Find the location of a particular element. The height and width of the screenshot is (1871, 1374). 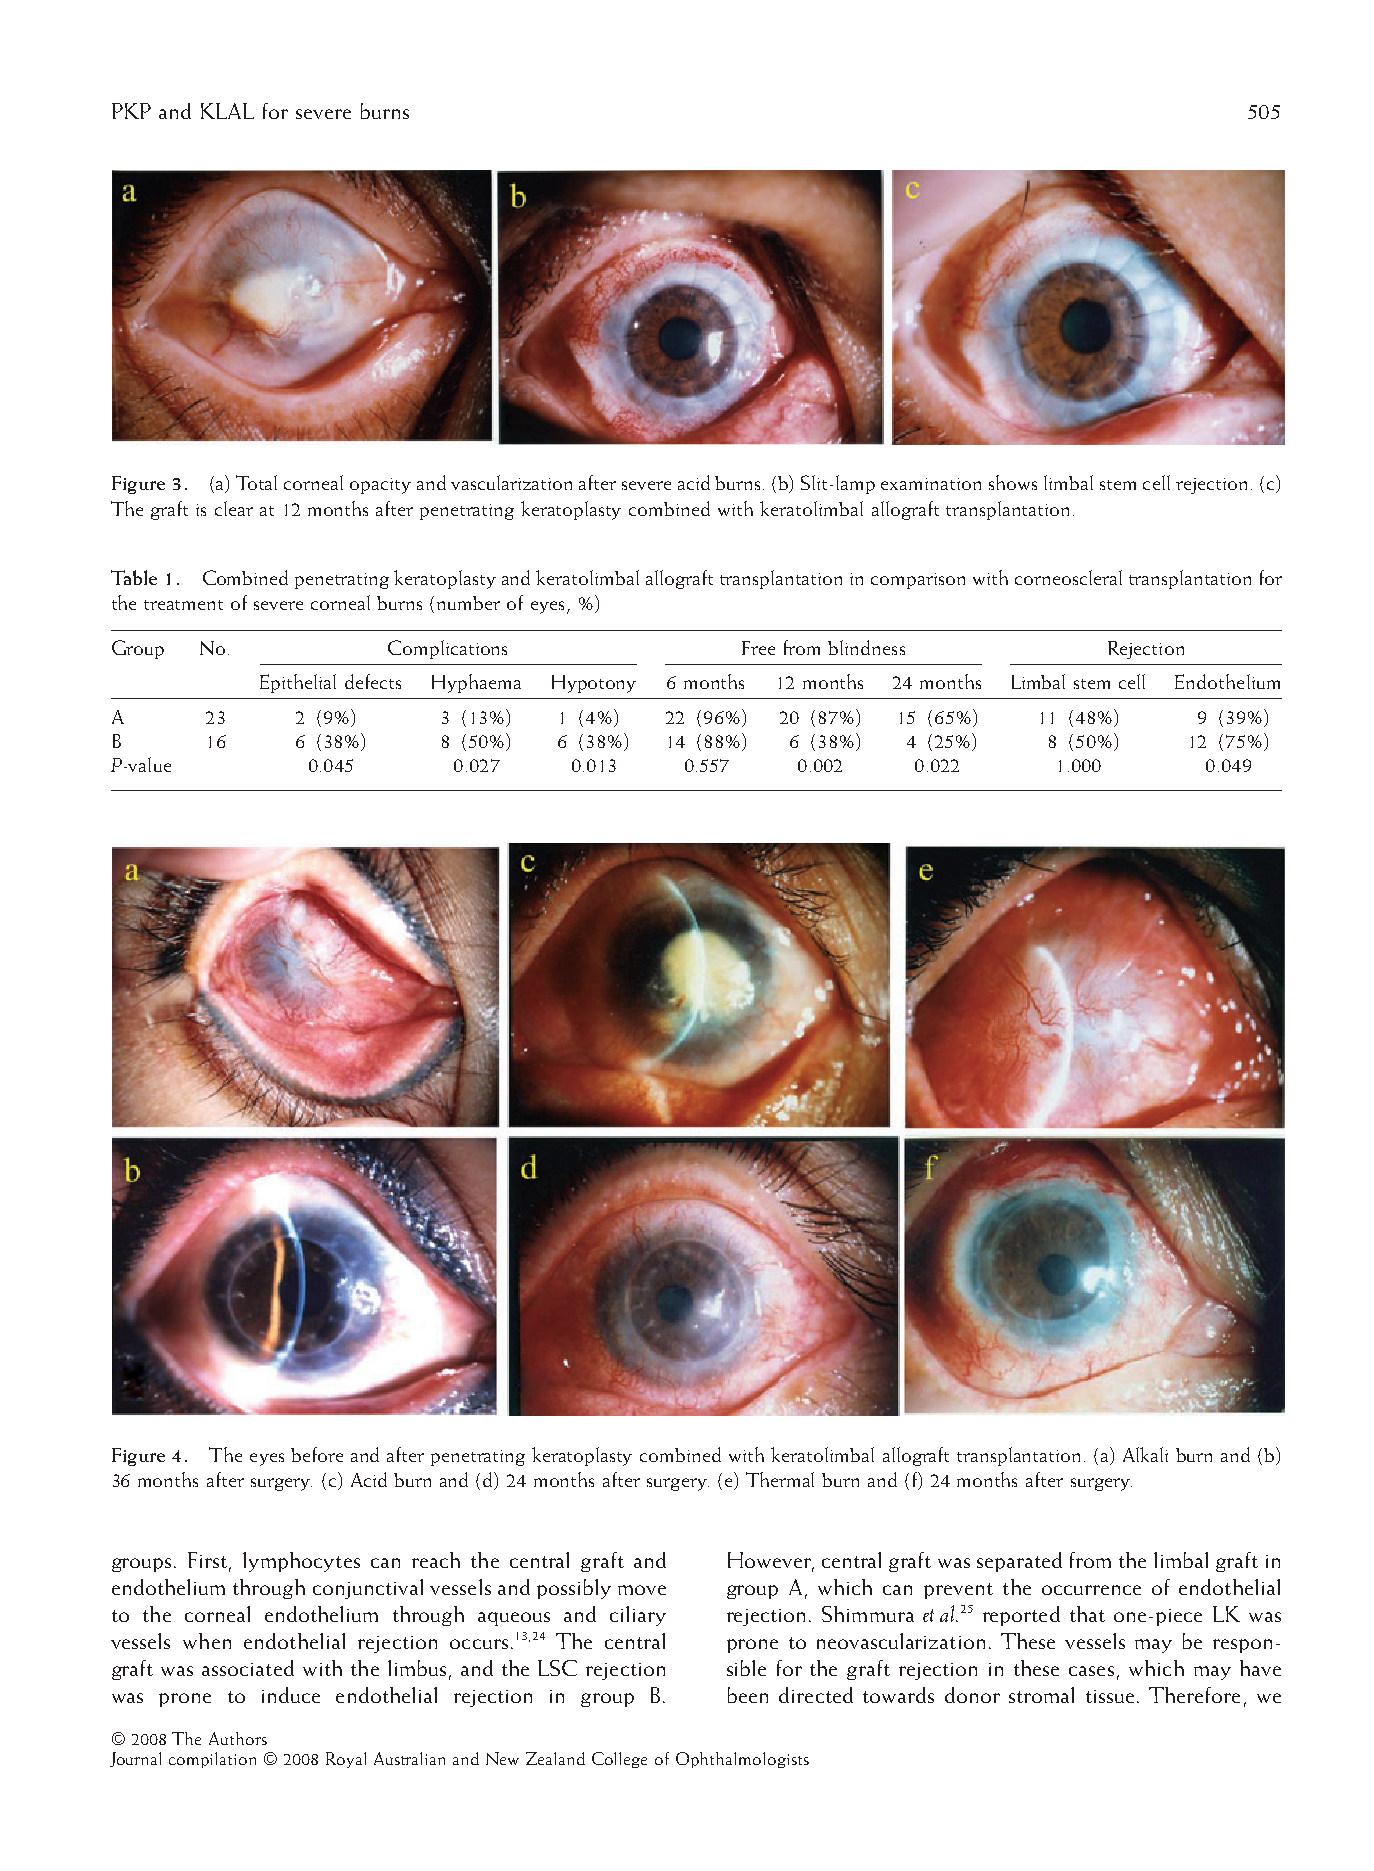

shows is located at coordinates (1013, 482).
